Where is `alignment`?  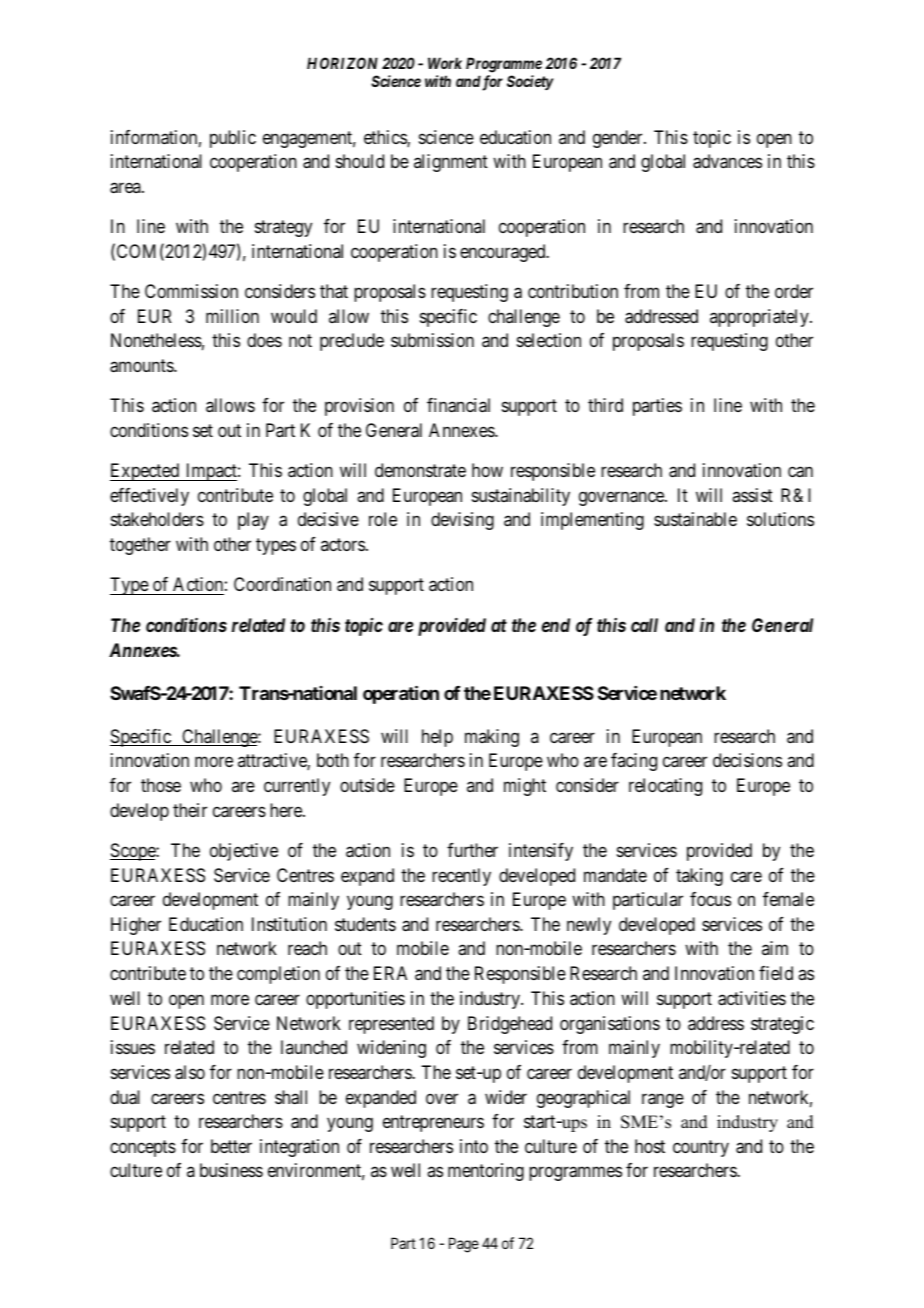
alignment is located at coordinates (451, 163).
